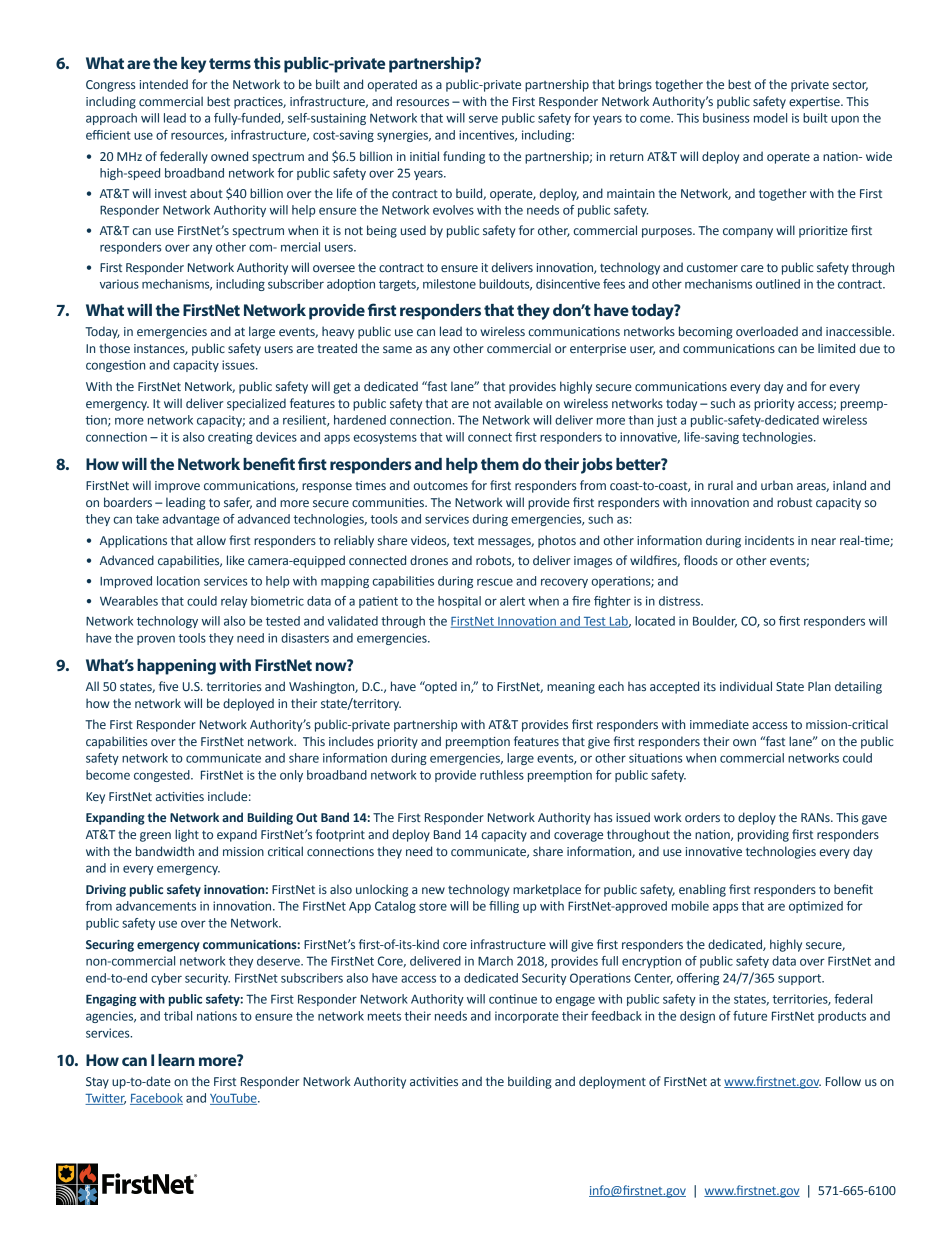  I want to click on incorporate, so click(527, 1017).
